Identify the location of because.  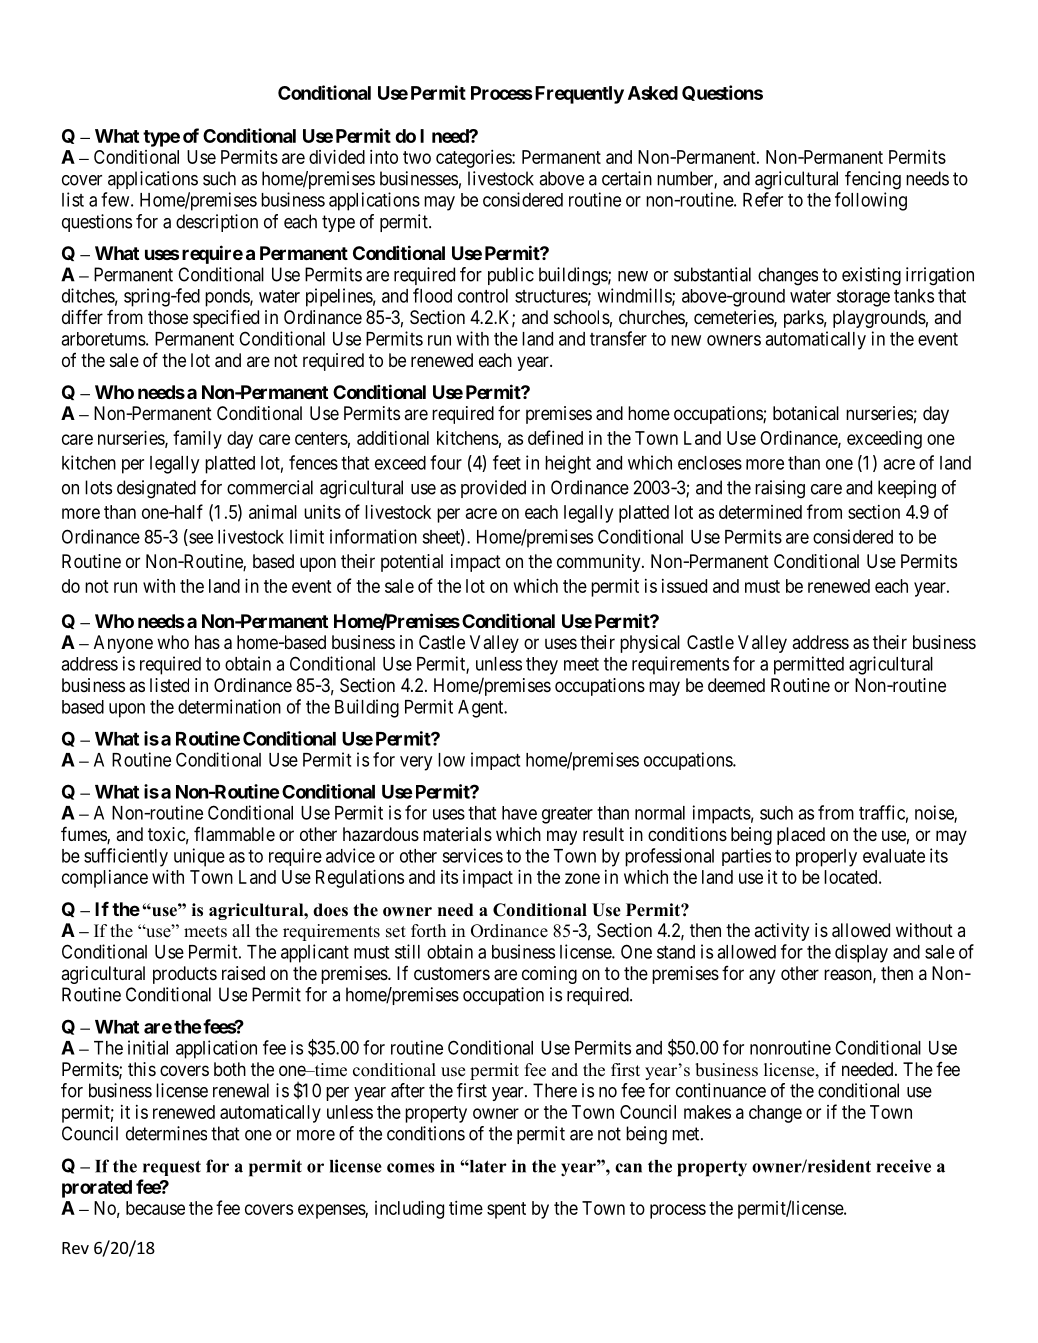
(155, 1208).
